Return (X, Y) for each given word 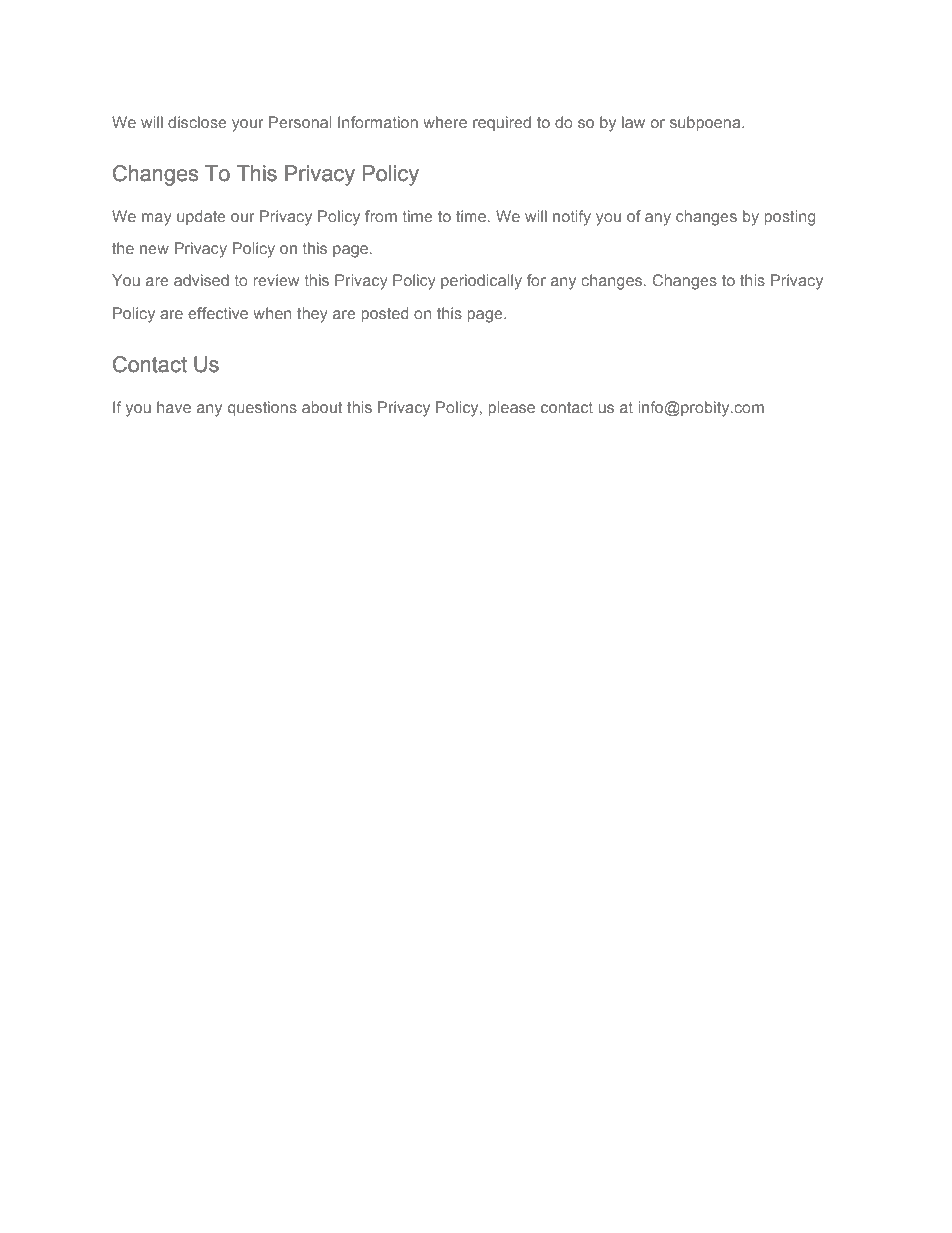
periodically (481, 282)
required (502, 123)
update (201, 217)
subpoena (706, 123)
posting (789, 218)
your (247, 125)
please (511, 408)
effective (218, 313)
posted (384, 314)
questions (262, 408)
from (381, 216)
